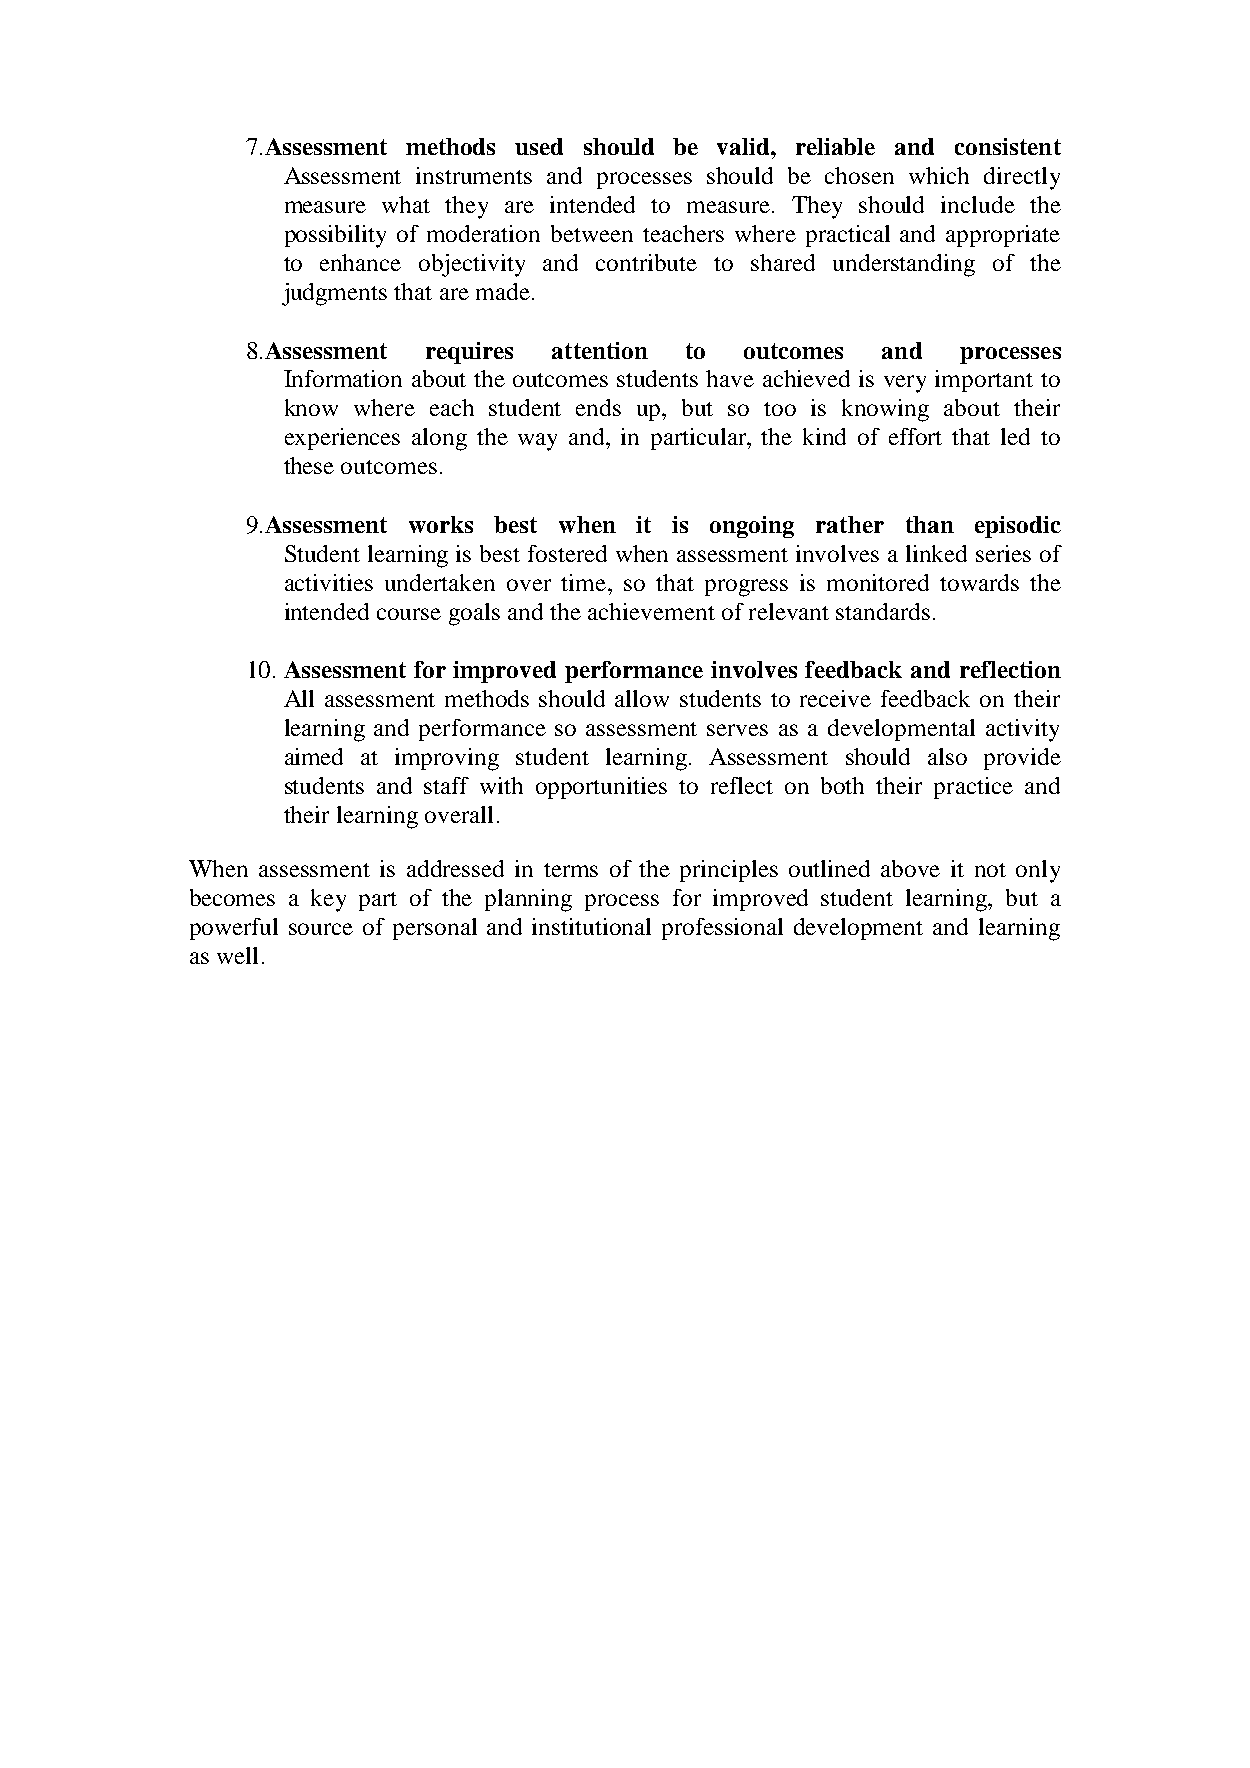 The image size is (1250, 1768). I want to click on which, so click(939, 175).
